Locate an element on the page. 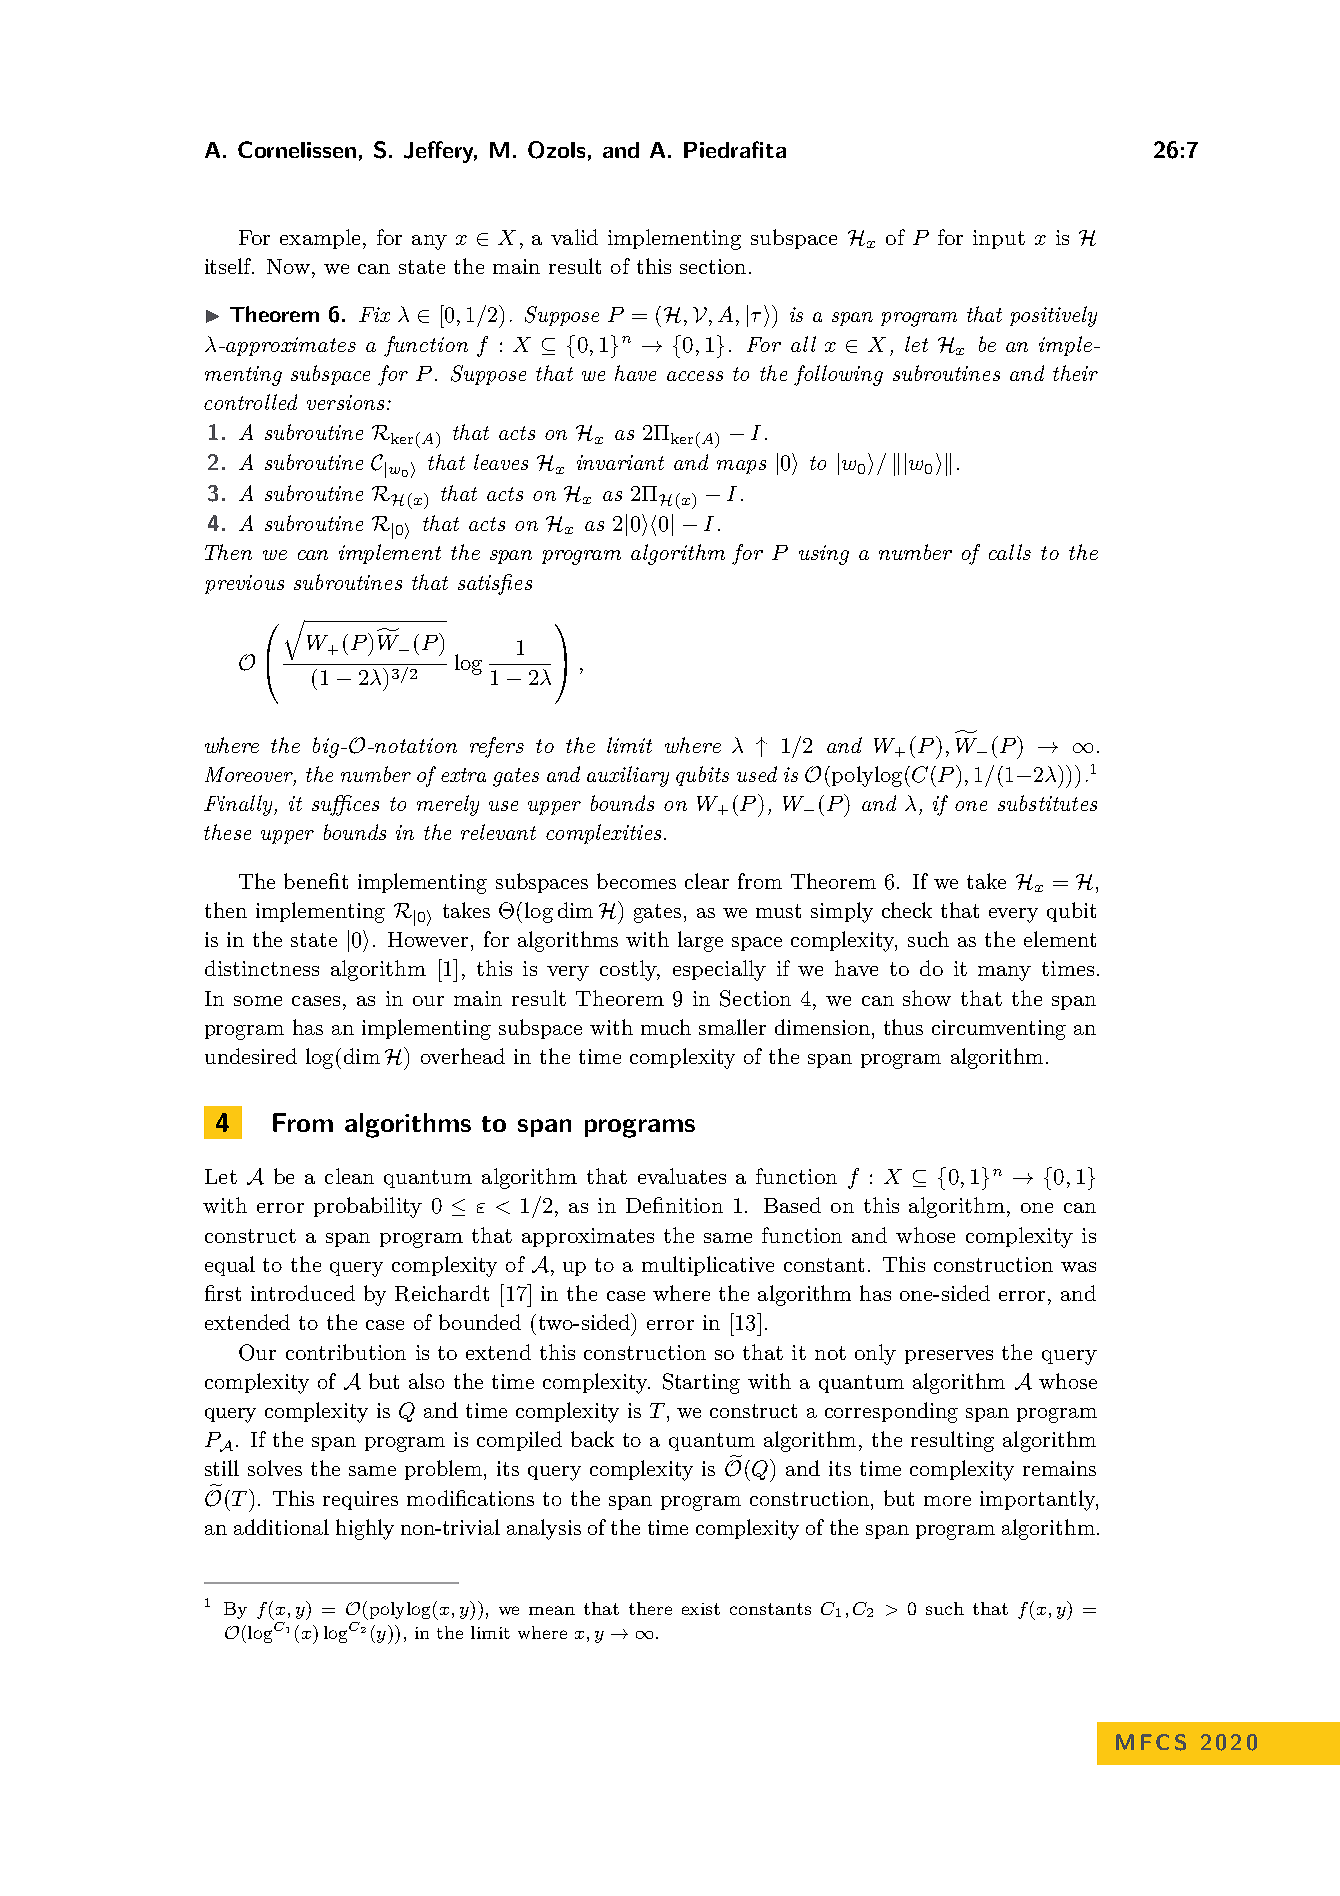 The width and height of the document is (1340, 1896). benefit is located at coordinates (316, 881).
